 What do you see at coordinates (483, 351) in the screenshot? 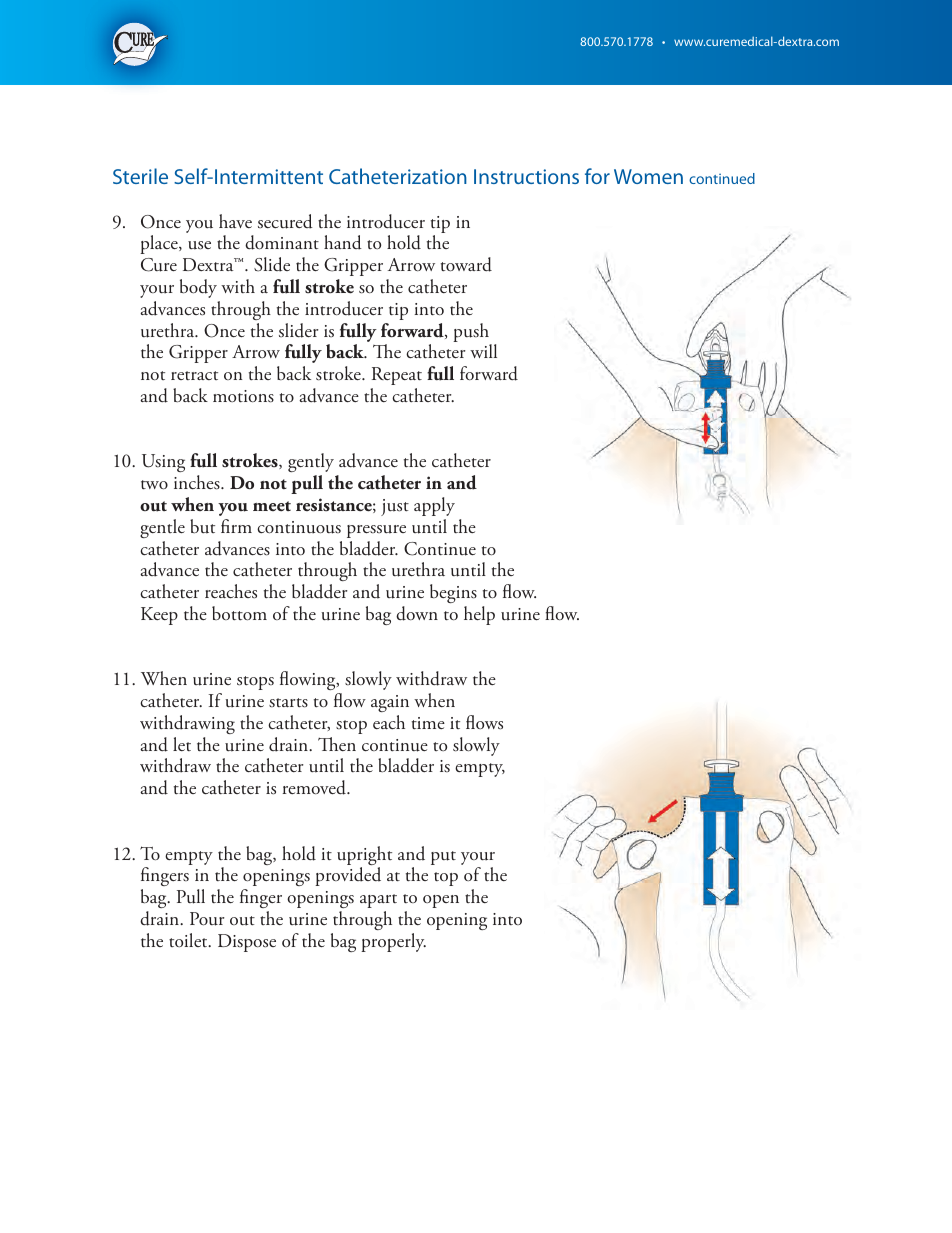
I see `will` at bounding box center [483, 351].
